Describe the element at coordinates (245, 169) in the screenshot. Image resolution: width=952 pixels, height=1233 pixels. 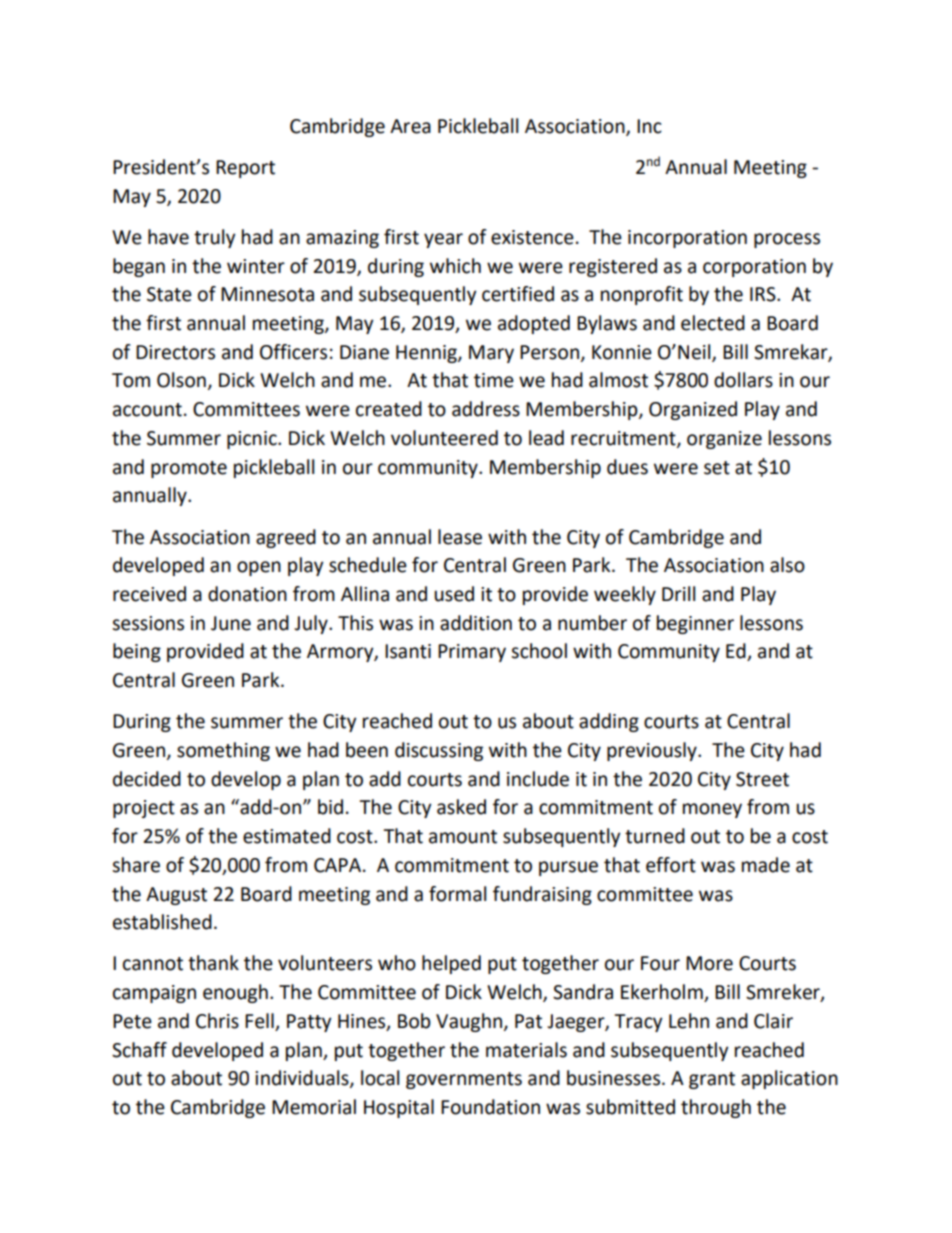
I see `Report` at that location.
